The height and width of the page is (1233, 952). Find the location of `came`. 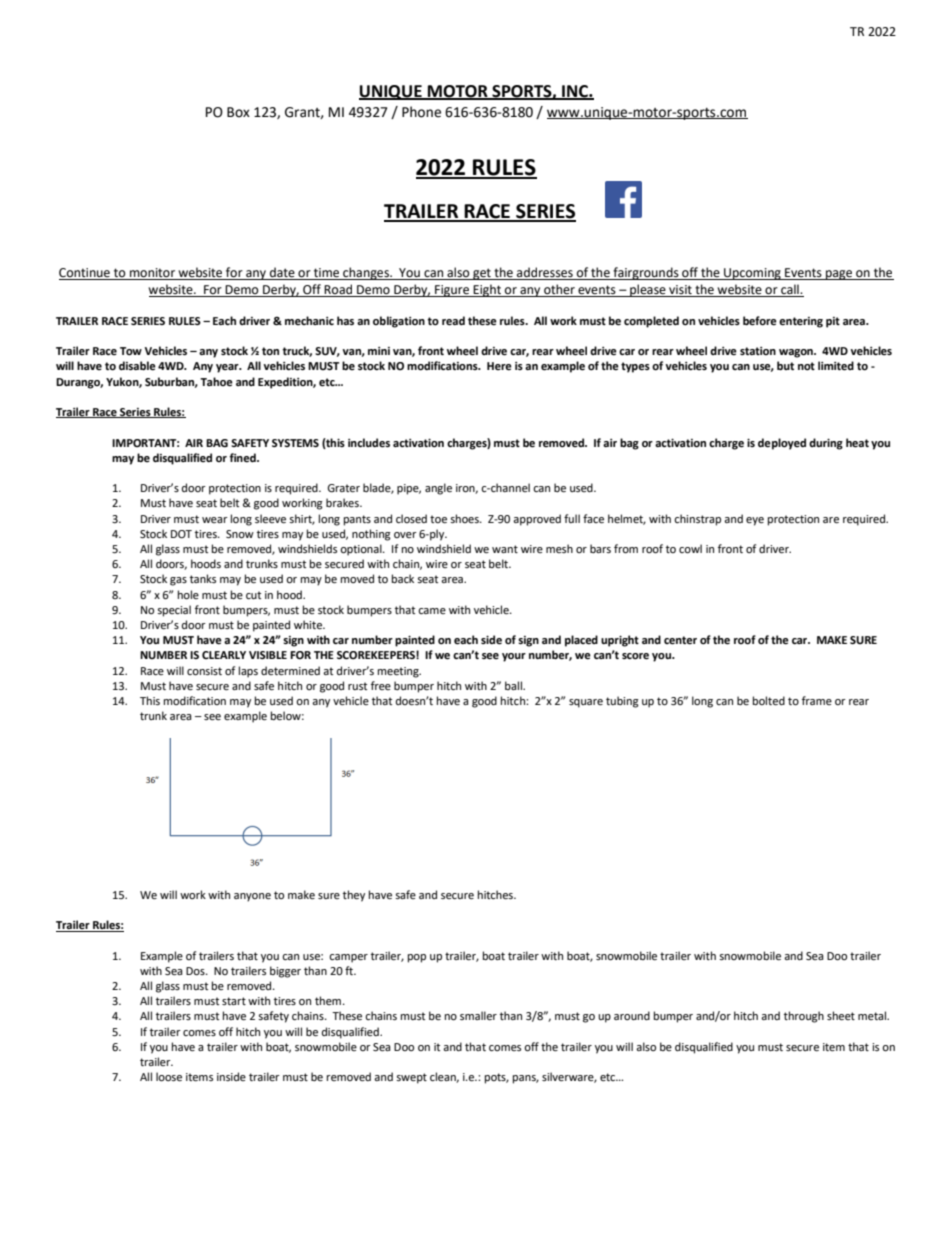

came is located at coordinates (432, 611).
